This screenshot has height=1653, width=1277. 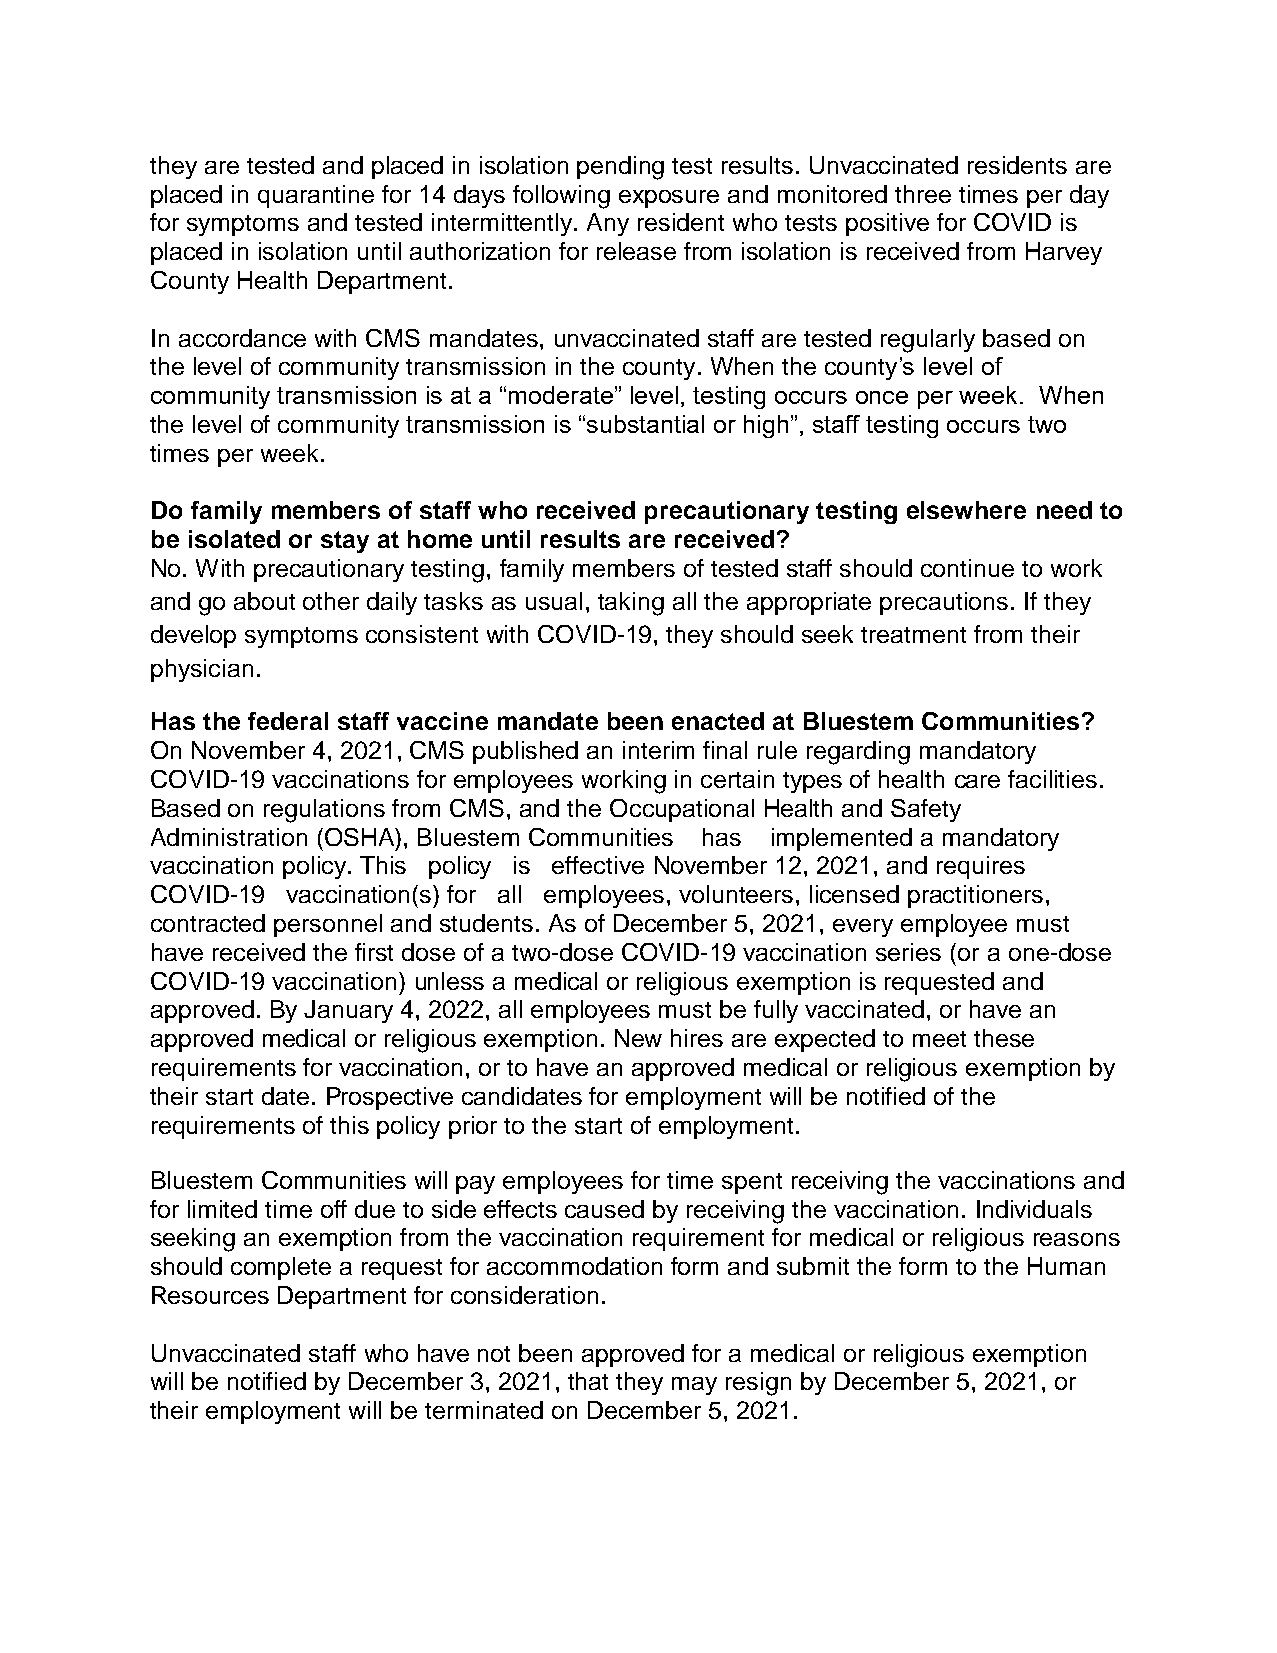 What do you see at coordinates (638, 1038) in the screenshot?
I see `New` at bounding box center [638, 1038].
